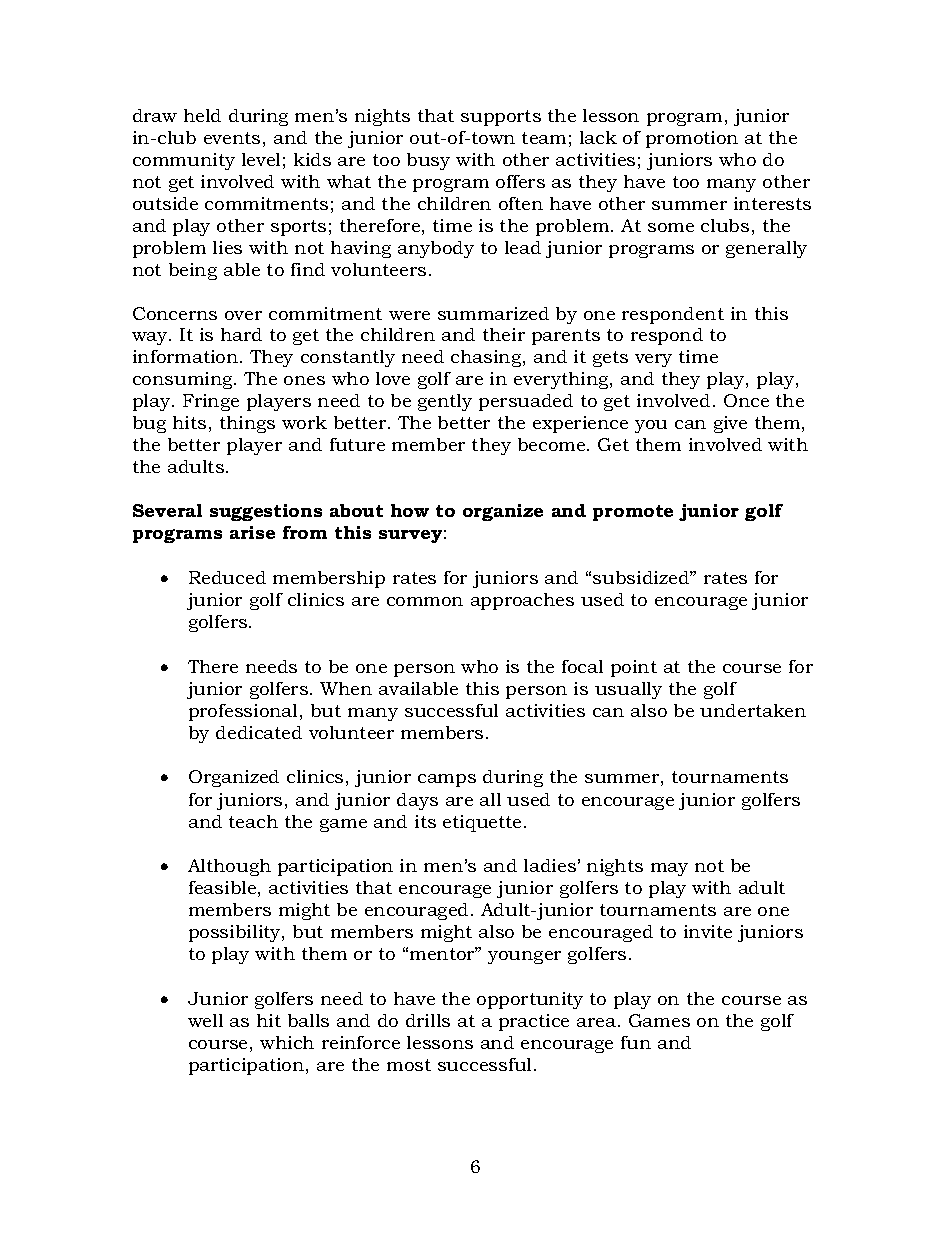 The height and width of the screenshot is (1233, 952). Describe the element at coordinates (692, 139) in the screenshot. I see `promotion` at that location.
